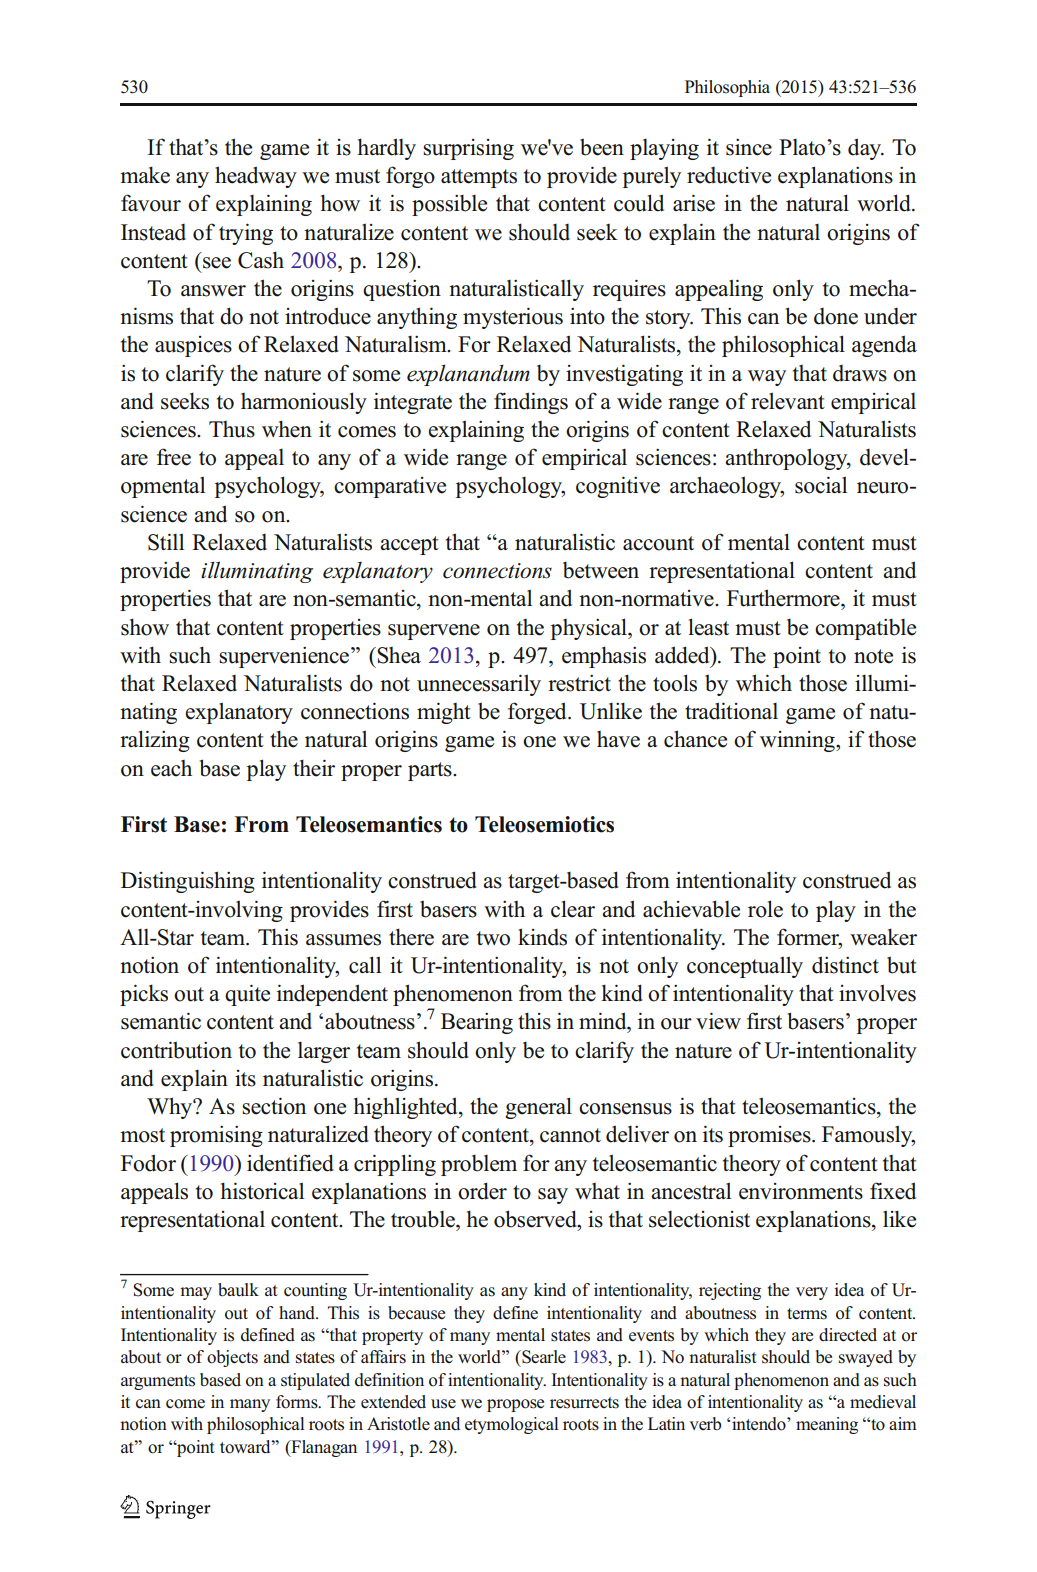  Describe the element at coordinates (493, 938) in the document. I see `two` at that location.
